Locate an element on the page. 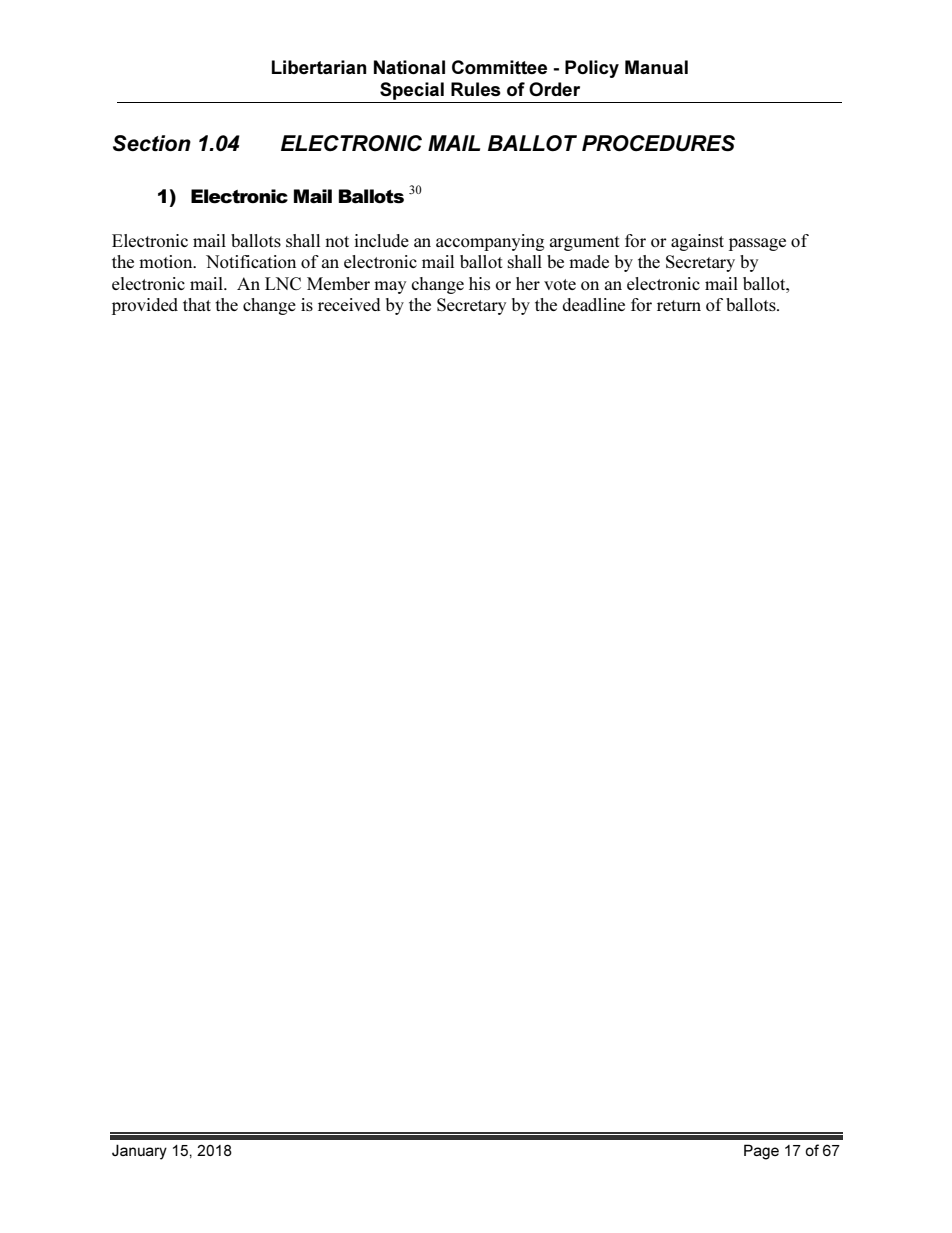  Page is located at coordinates (761, 1152).
